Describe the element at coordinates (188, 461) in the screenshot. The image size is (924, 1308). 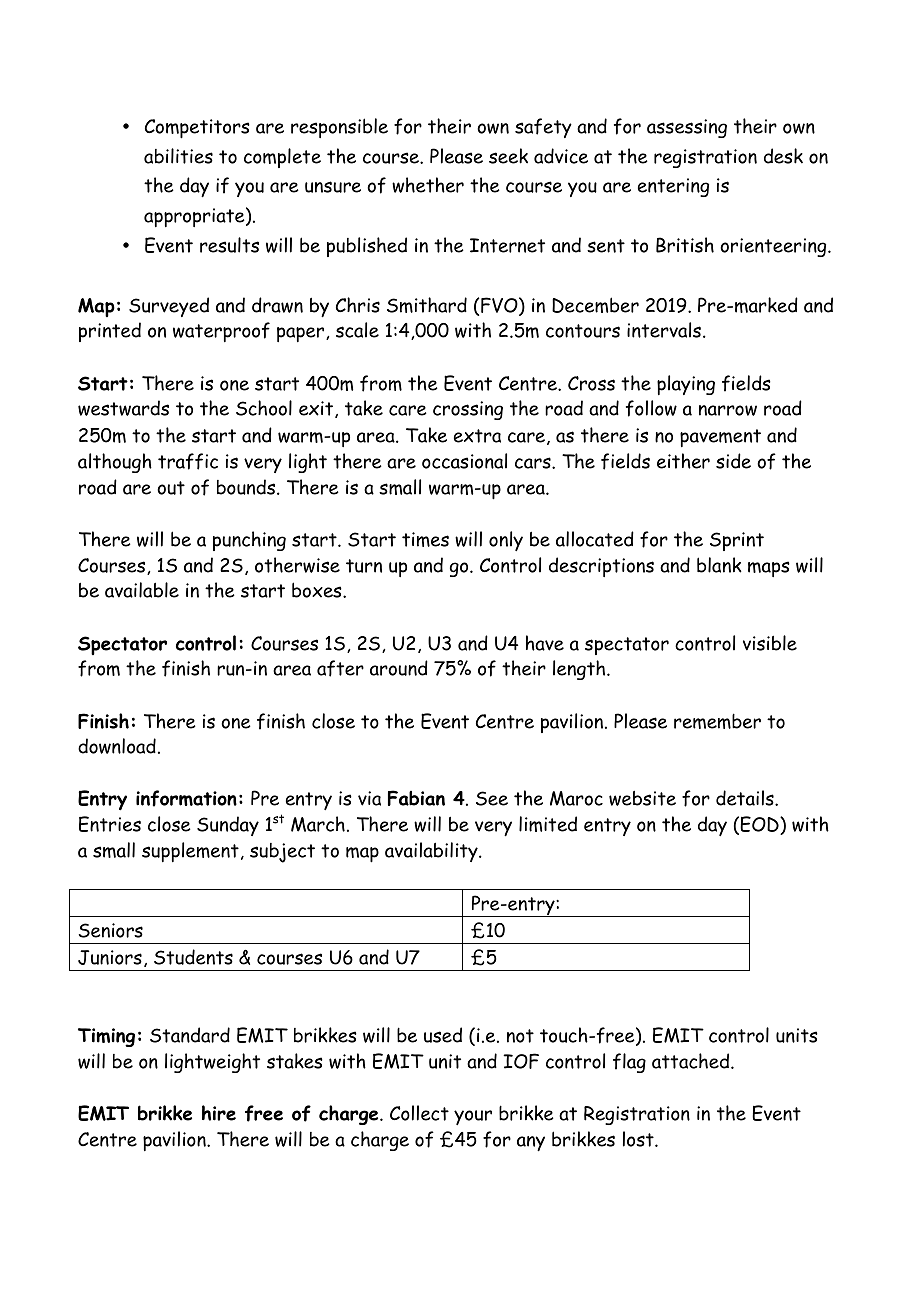
I see `traffic` at that location.
